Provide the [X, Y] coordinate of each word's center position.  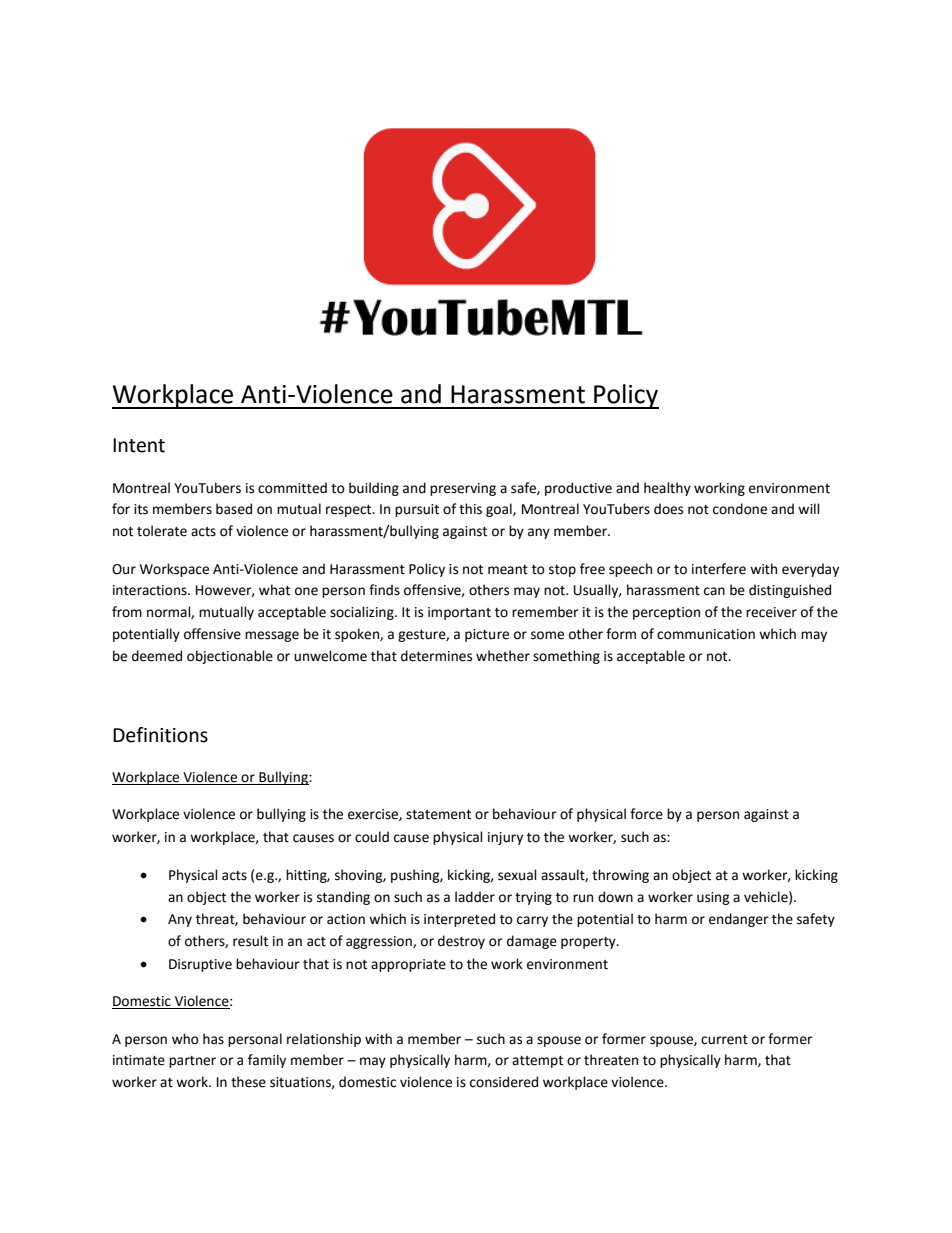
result [250, 941]
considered [504, 1082]
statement [438, 815]
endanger [739, 920]
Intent [139, 445]
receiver [771, 612]
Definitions [160, 735]
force [646, 814]
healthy [667, 489]
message [272, 636]
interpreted [459, 920]
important [459, 613]
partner [192, 1062]
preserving [463, 489]
